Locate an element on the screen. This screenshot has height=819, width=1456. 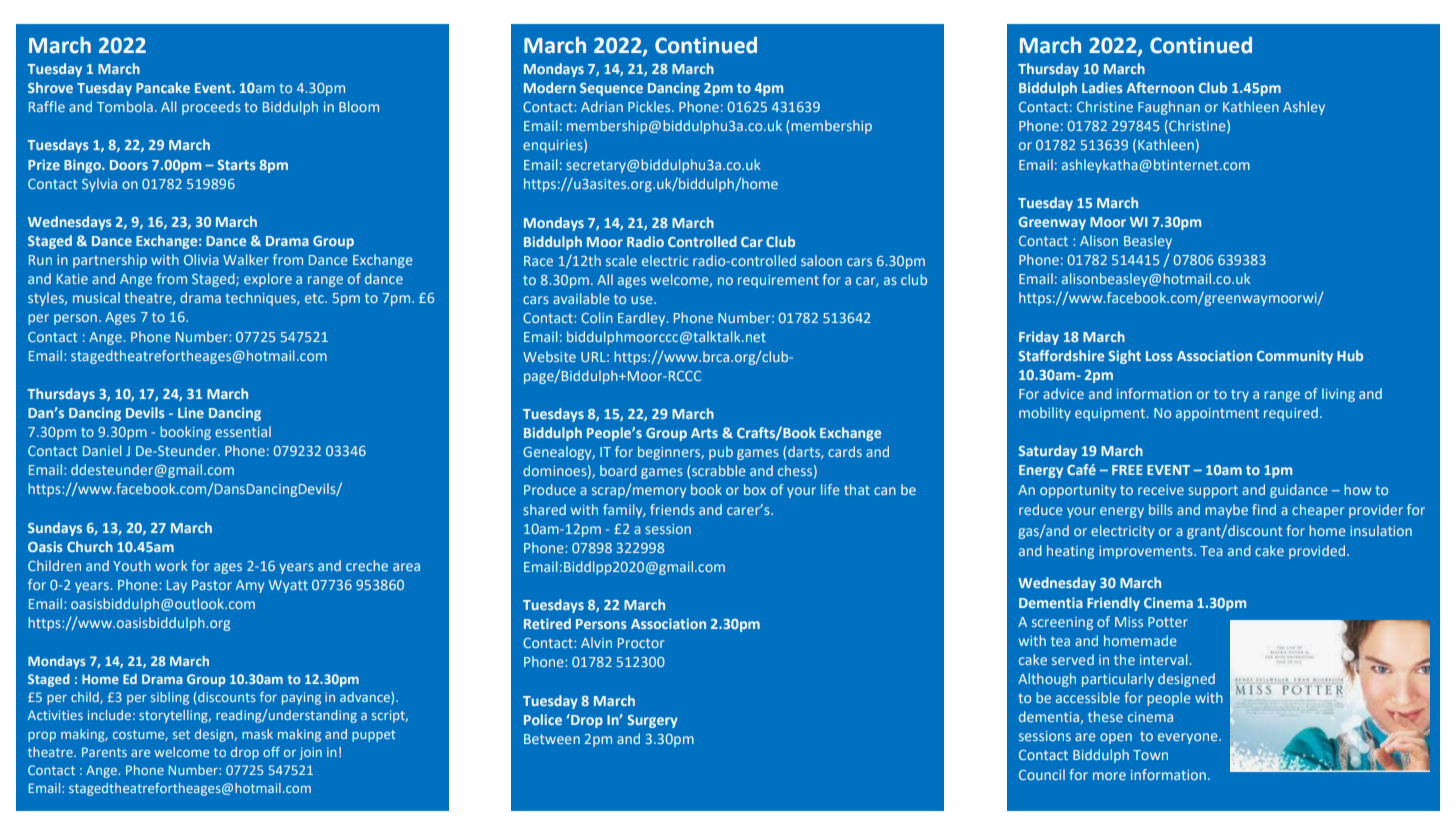
Colin is located at coordinates (597, 317).
